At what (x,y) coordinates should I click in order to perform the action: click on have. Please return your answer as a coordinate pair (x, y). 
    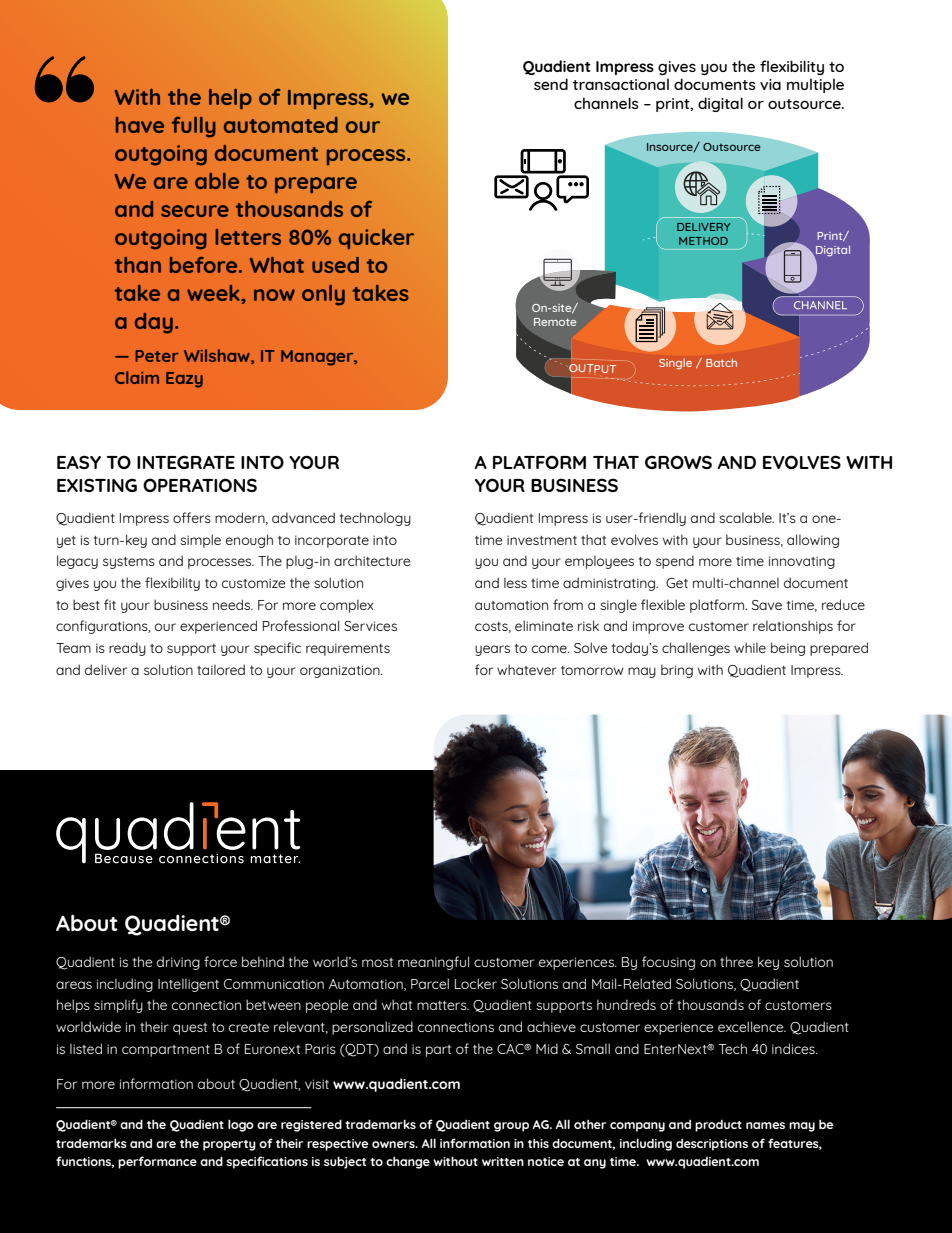
    Looking at the image, I should click on (140, 125).
